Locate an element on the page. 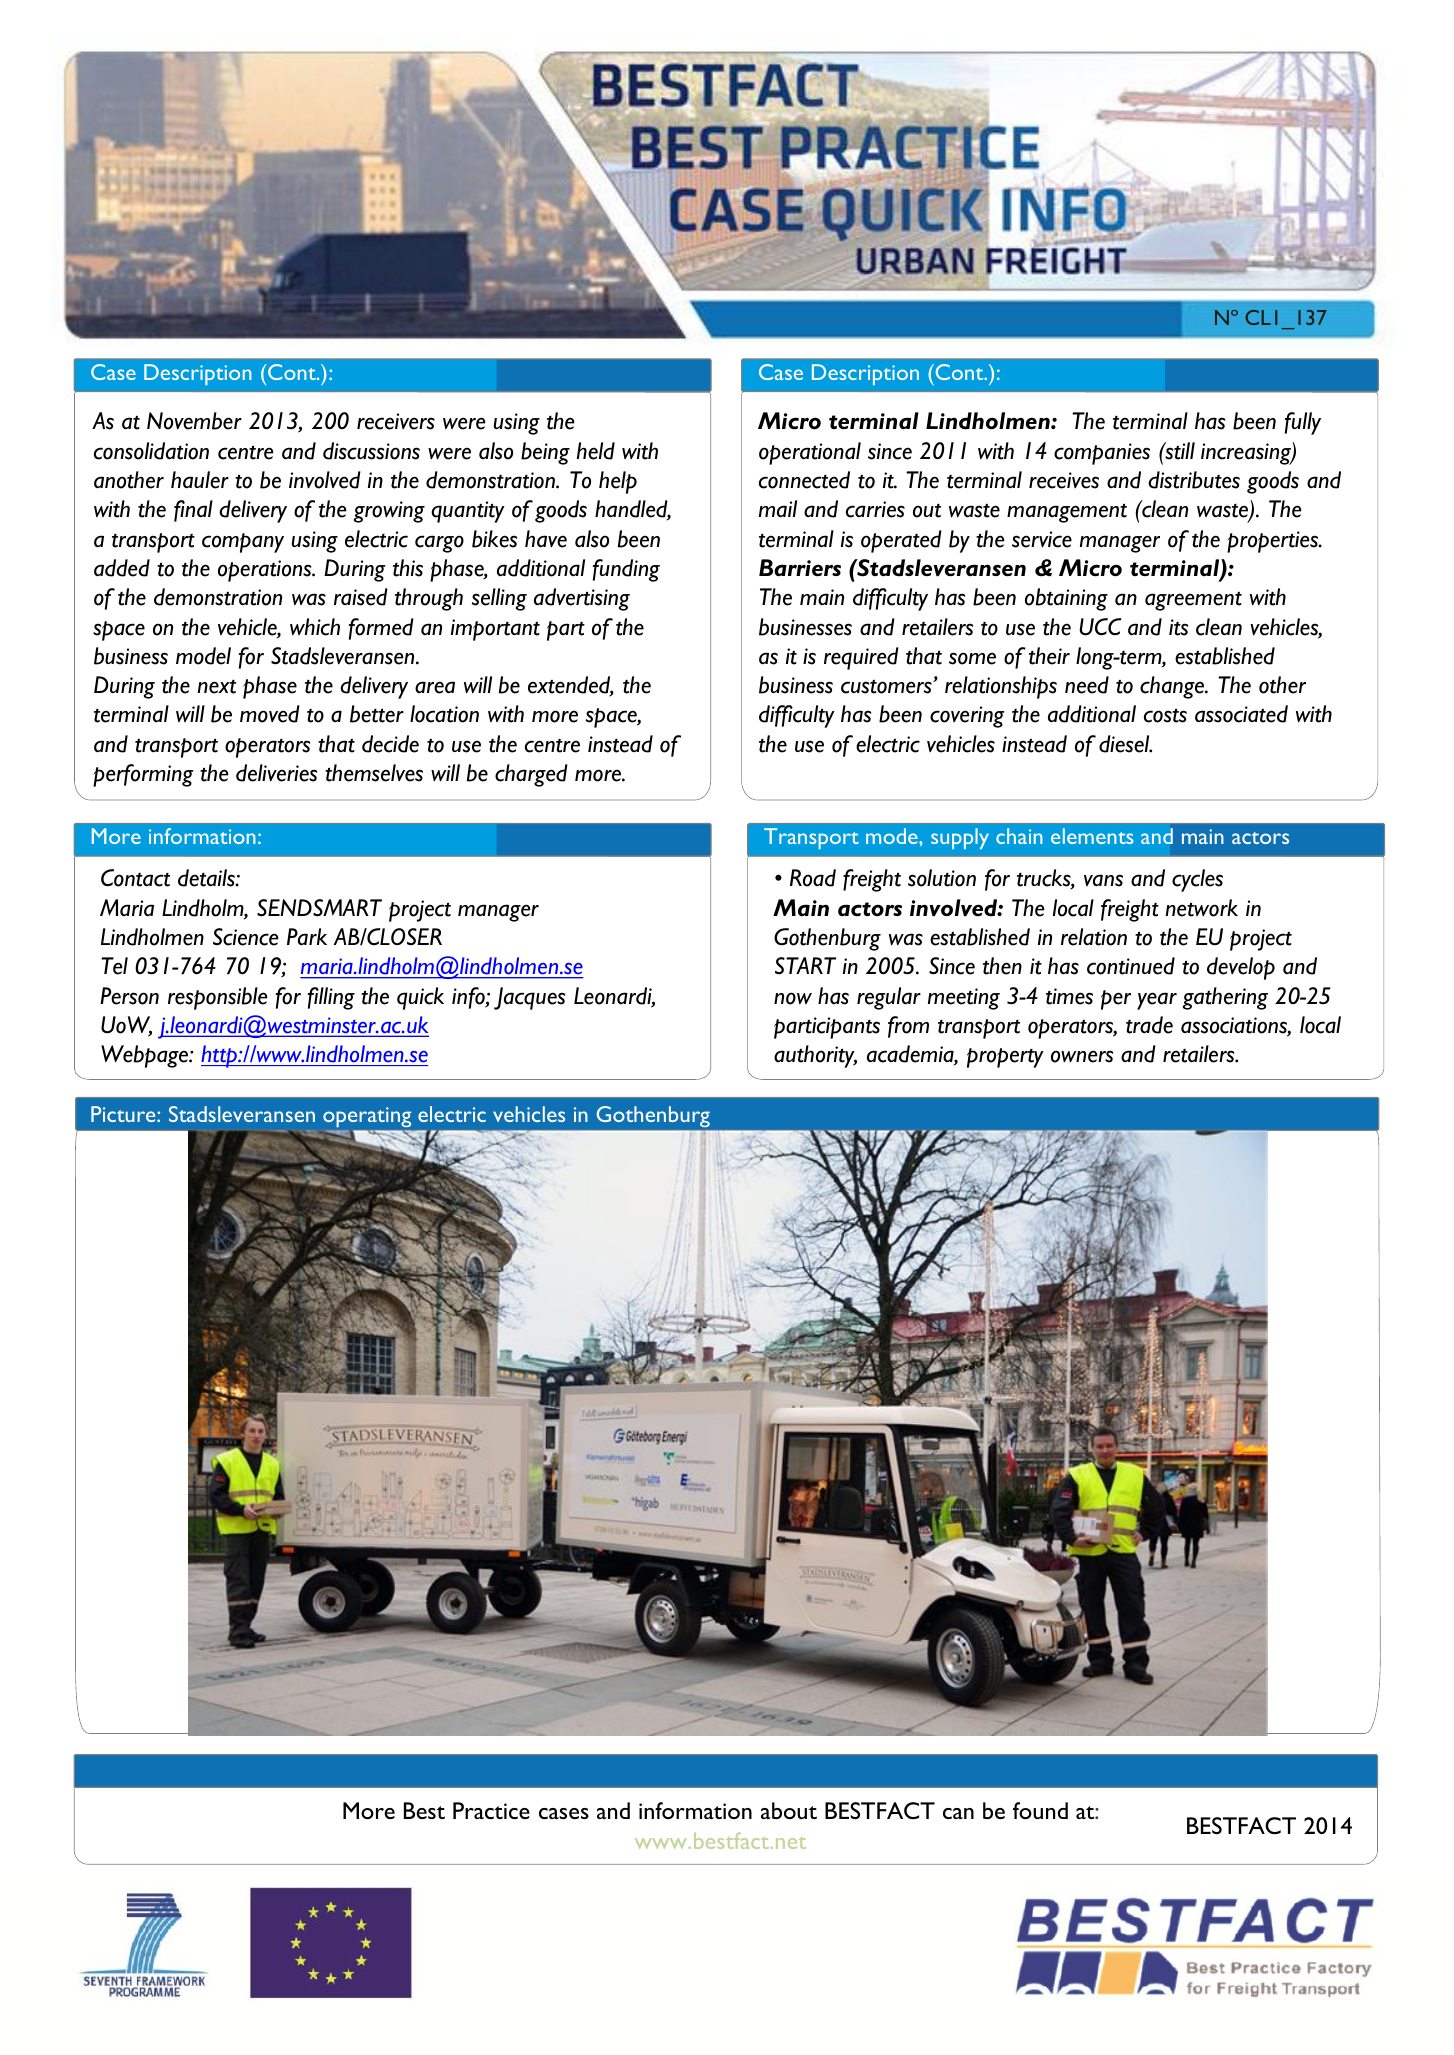  help is located at coordinates (618, 482).
